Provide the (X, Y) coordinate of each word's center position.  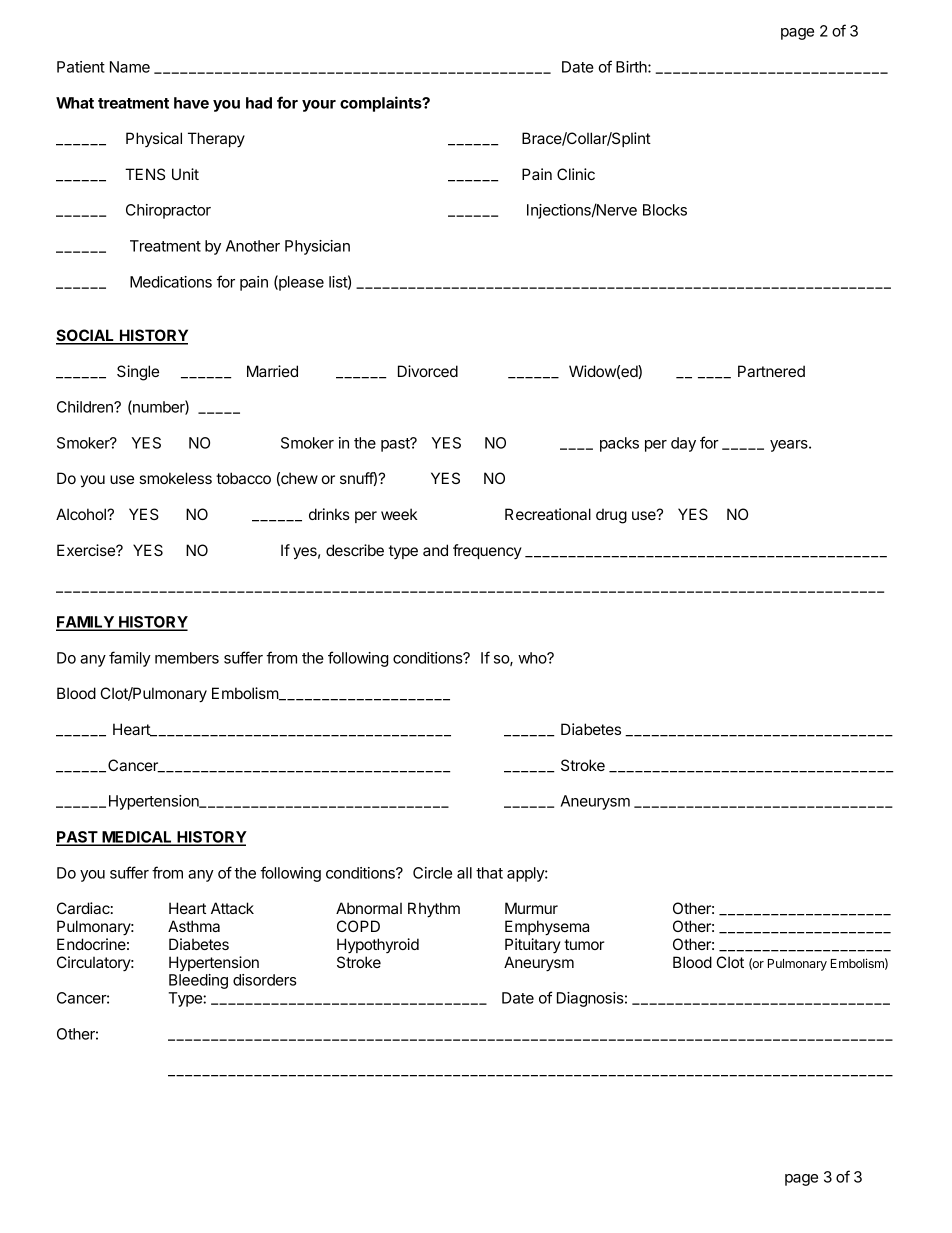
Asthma (194, 926)
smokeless (175, 478)
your (319, 106)
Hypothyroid (378, 945)
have (191, 103)
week (399, 514)
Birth (632, 67)
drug (611, 516)
